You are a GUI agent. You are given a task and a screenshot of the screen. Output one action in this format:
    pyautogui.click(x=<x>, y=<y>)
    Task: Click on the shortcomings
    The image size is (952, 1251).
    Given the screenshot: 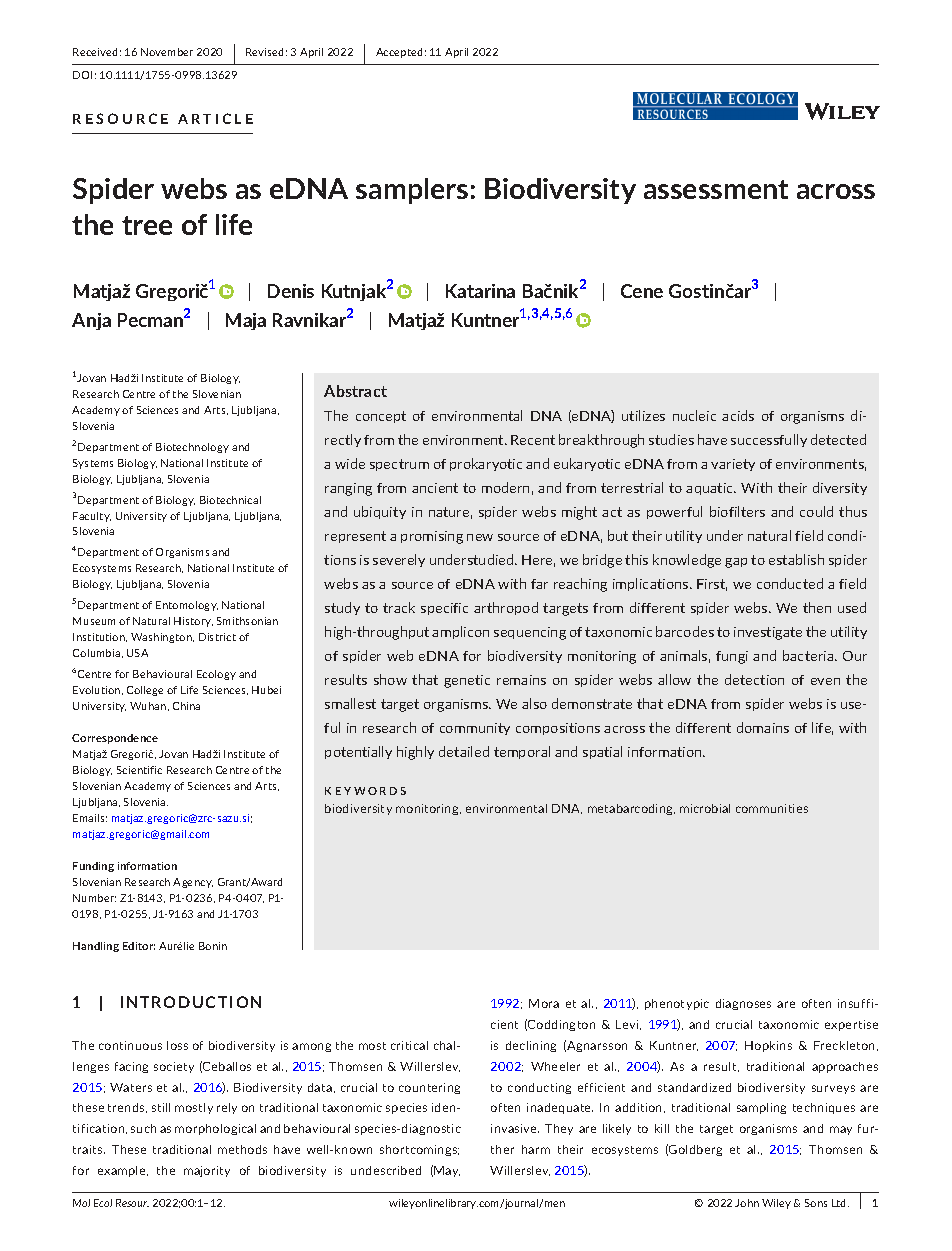 What is the action you would take?
    pyautogui.click(x=419, y=1150)
